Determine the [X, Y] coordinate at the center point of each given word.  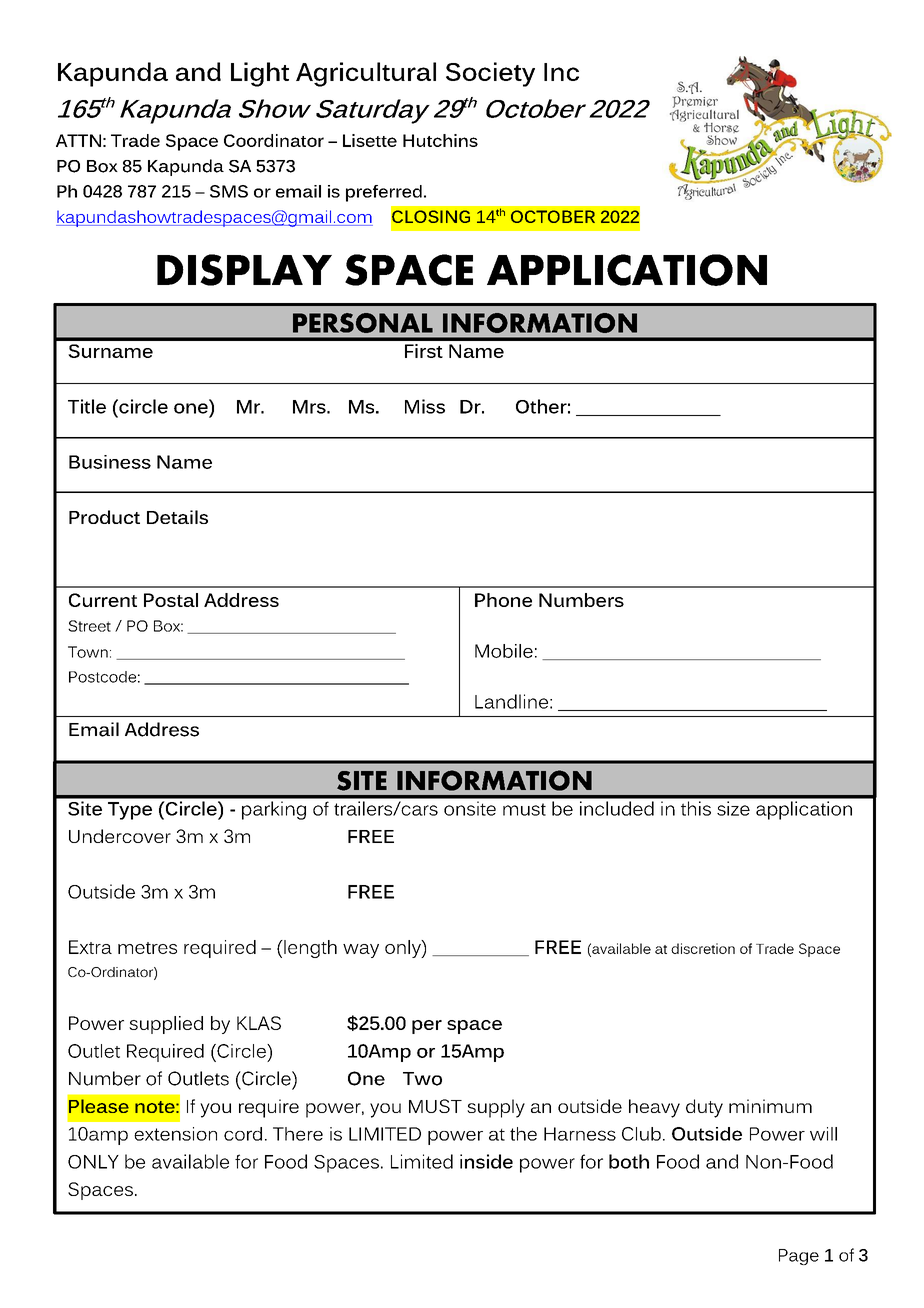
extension [175, 1134]
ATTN [78, 140]
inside [486, 1161]
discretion [703, 948]
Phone [503, 600]
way [361, 951]
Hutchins [440, 140]
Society [490, 74]
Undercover [120, 836]
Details [177, 517]
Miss [425, 406]
